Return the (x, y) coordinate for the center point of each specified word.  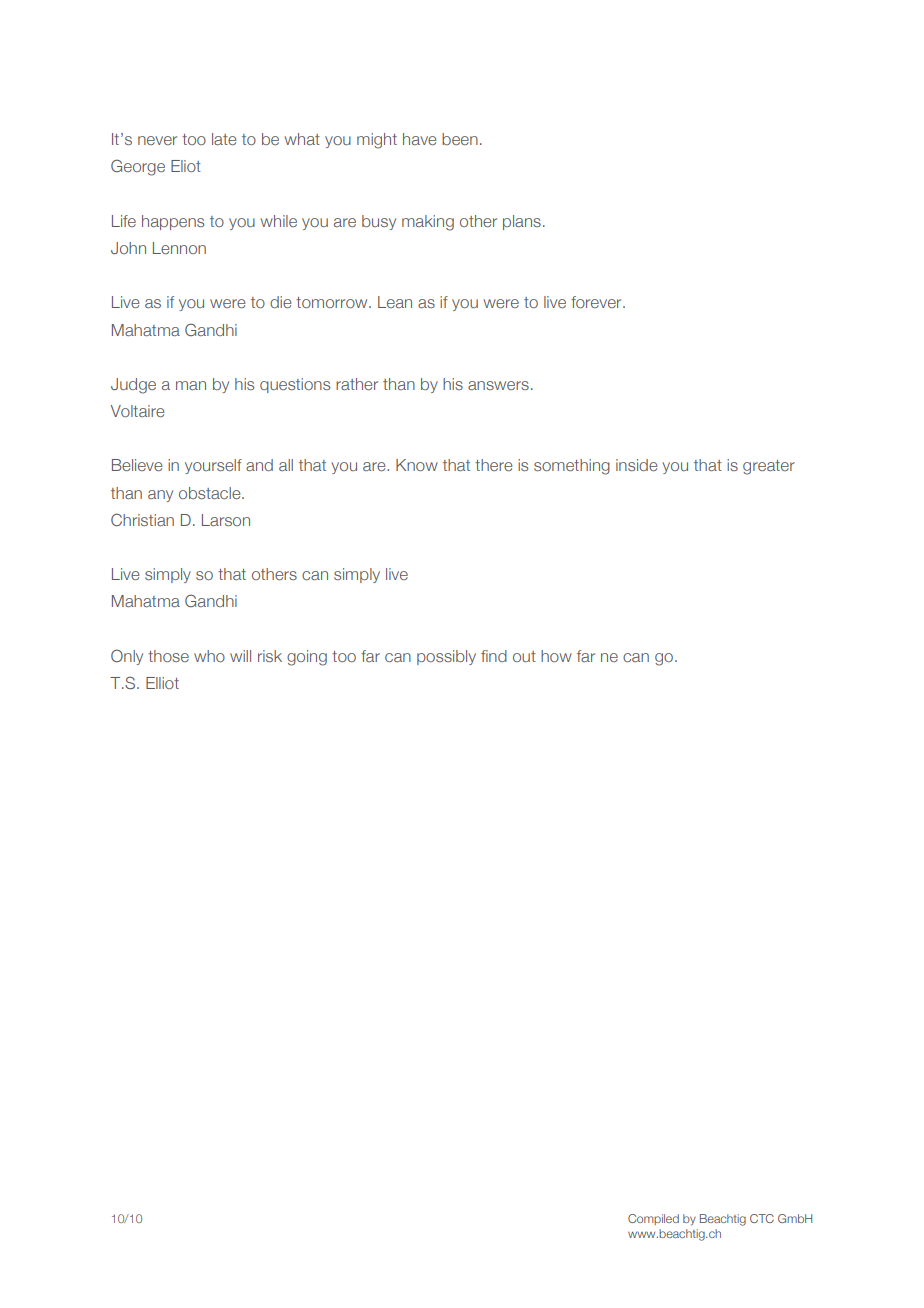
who (209, 656)
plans (522, 222)
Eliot (186, 166)
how (556, 656)
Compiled (653, 1219)
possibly (446, 657)
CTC (762, 1218)
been (460, 139)
